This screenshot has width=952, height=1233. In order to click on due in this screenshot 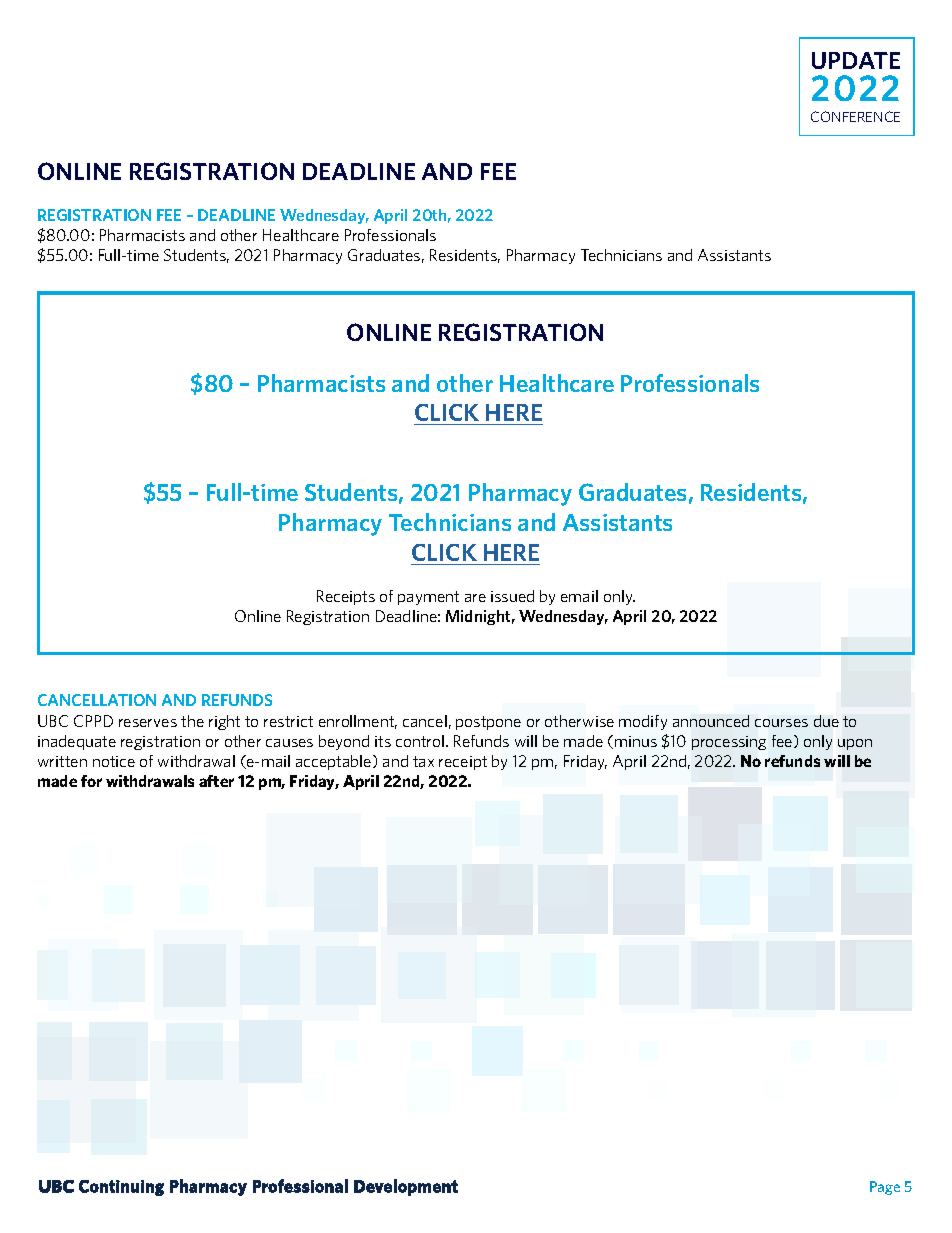, I will do `click(826, 721)`.
